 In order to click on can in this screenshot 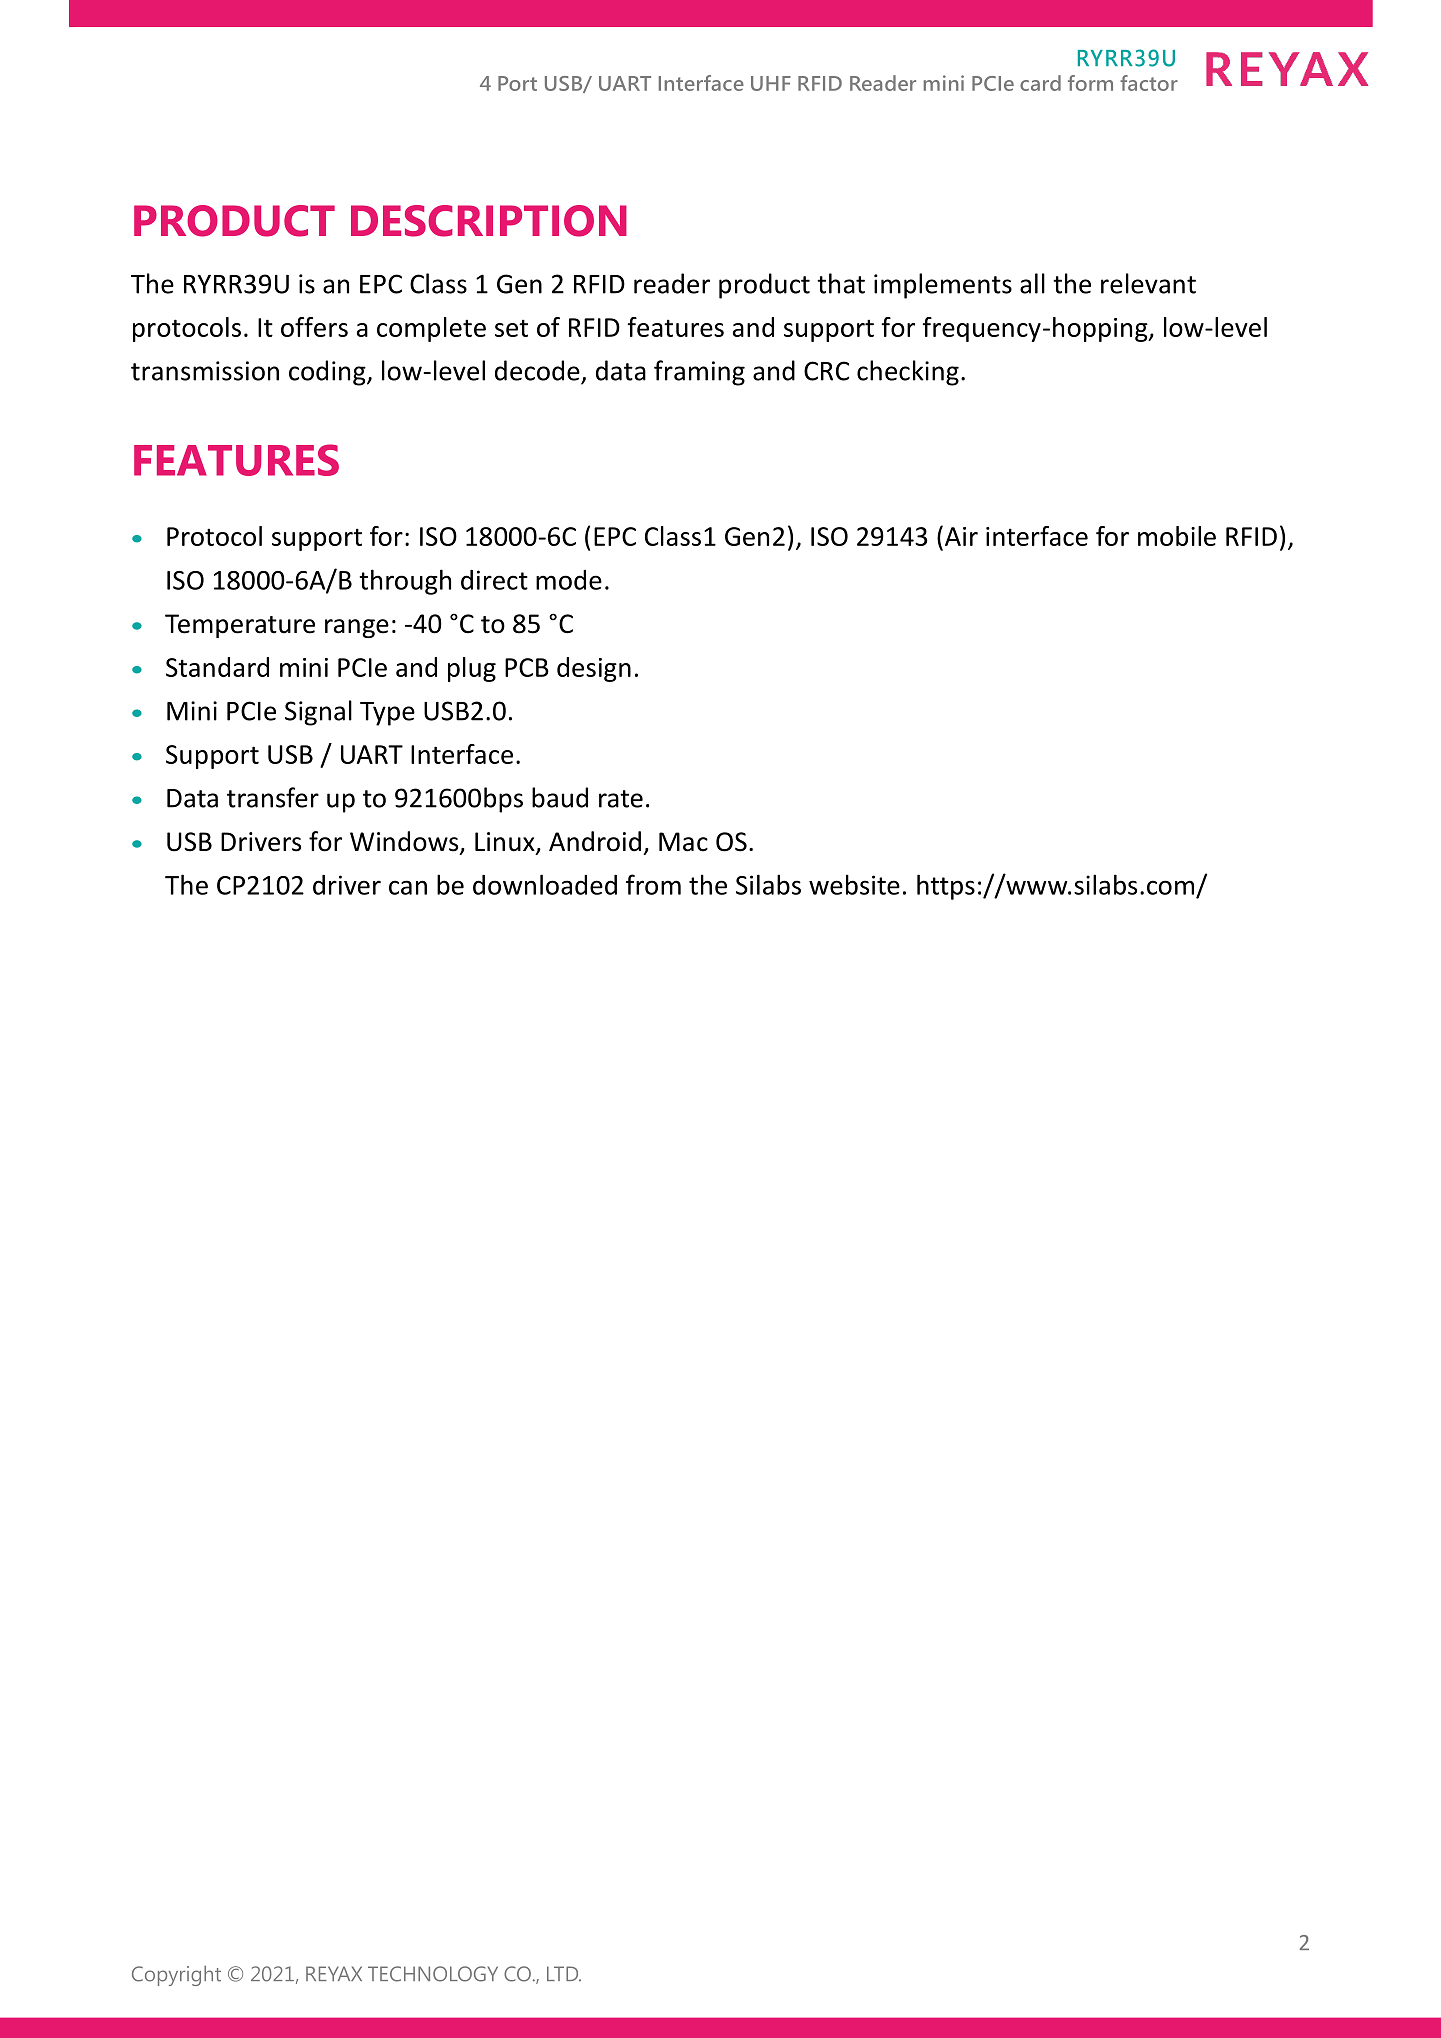, I will do `click(408, 887)`.
